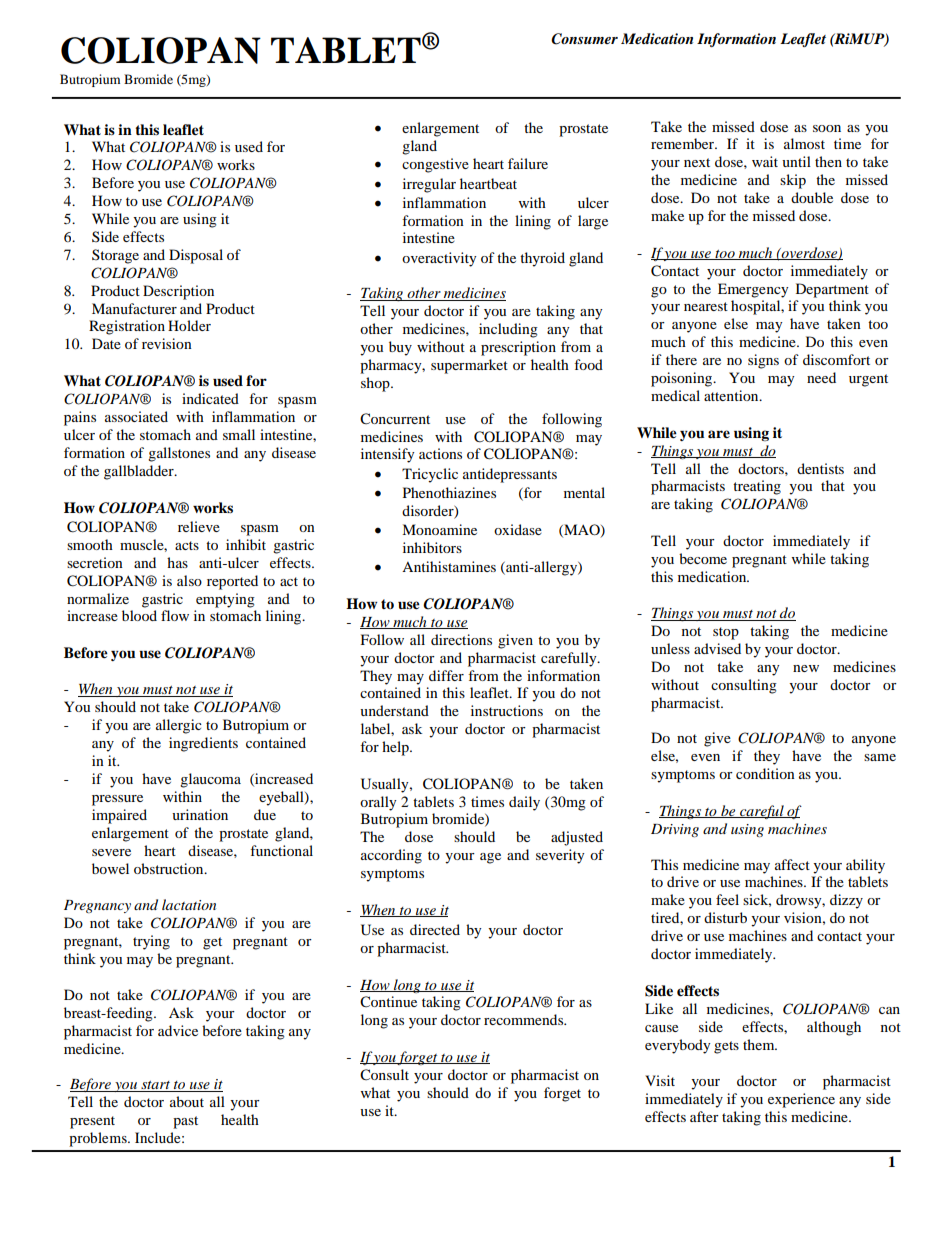 The image size is (952, 1233). I want to click on Consumer, so click(584, 39).
